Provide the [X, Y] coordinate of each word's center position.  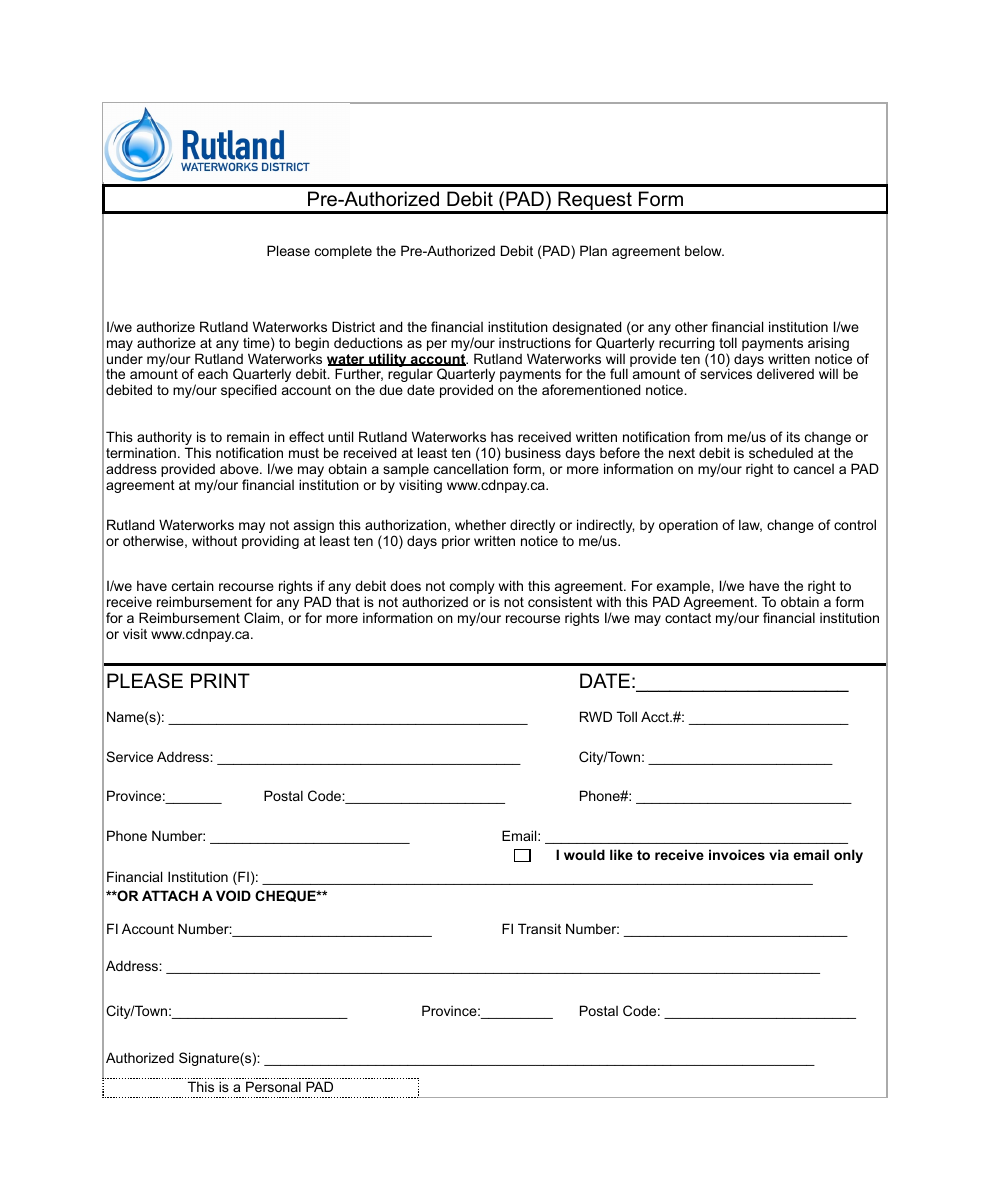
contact [688, 618]
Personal [273, 1086]
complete [343, 252]
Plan [593, 250]
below [704, 250]
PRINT [220, 680]
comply [472, 587]
